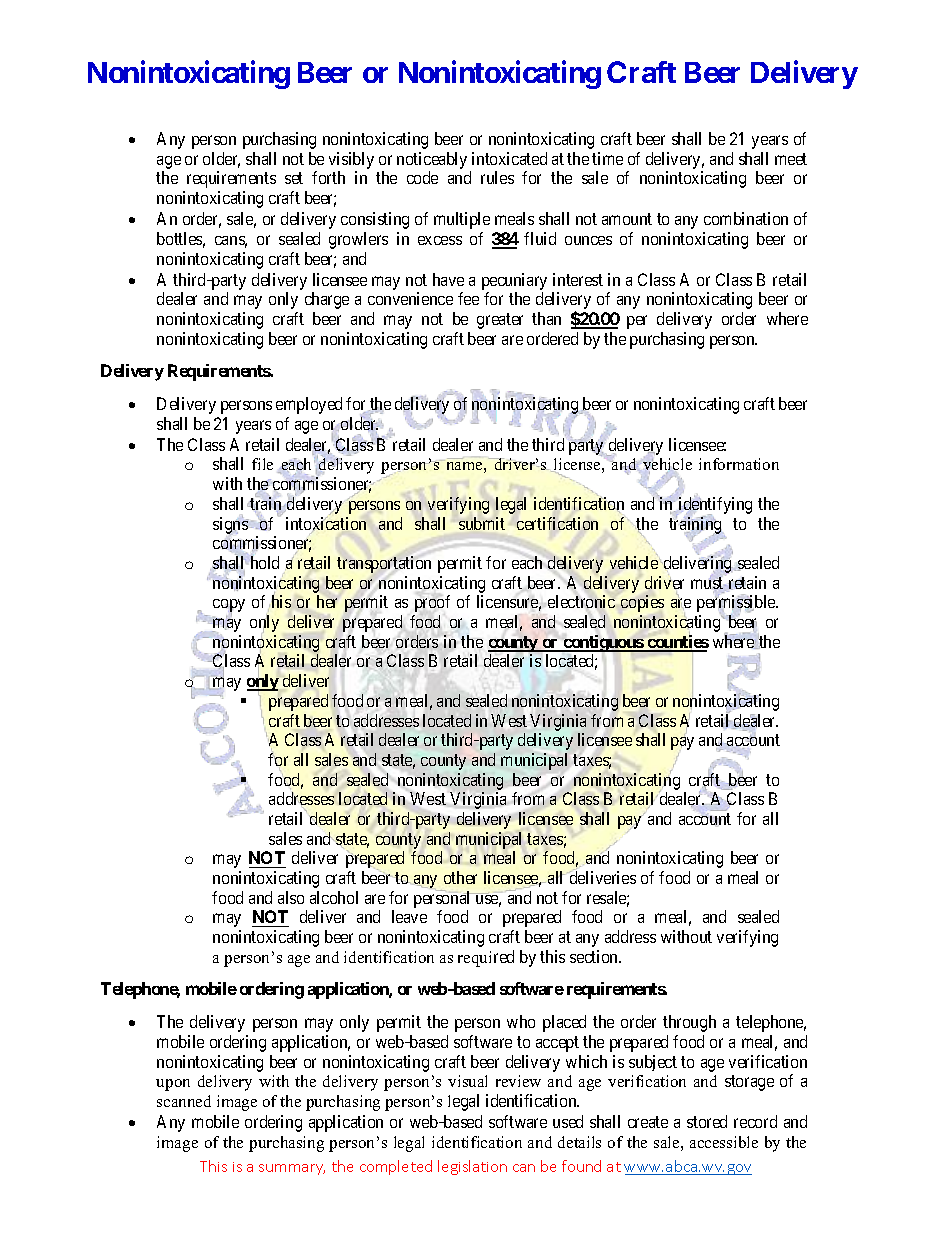 The width and height of the image is (952, 1233). What do you see at coordinates (472, 1167) in the image?
I see `legislation` at bounding box center [472, 1167].
